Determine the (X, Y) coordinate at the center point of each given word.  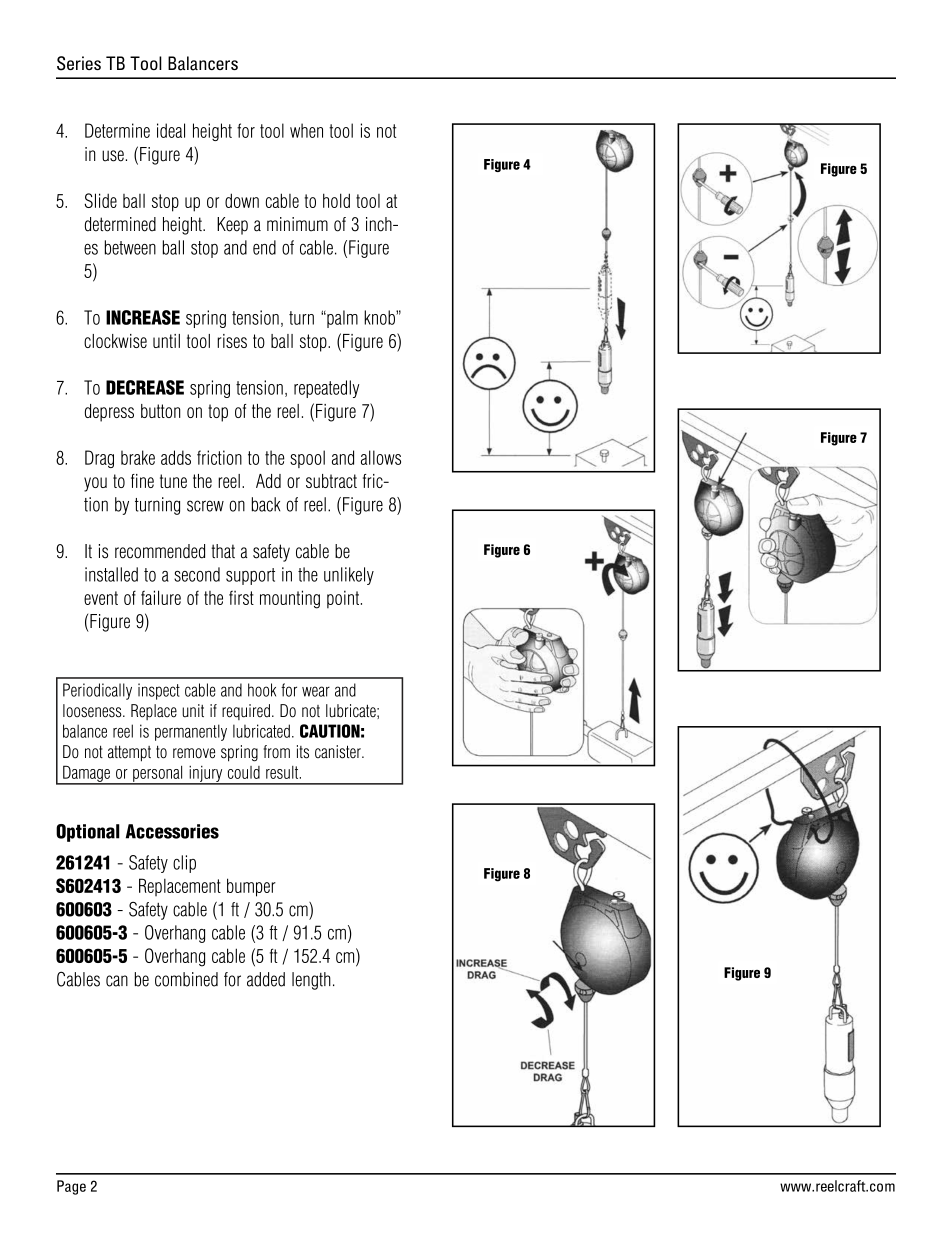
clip (184, 864)
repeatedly (326, 389)
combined (186, 979)
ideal (171, 130)
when (306, 130)
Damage (86, 774)
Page (71, 1187)
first (241, 598)
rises (232, 341)
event (101, 598)
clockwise (115, 341)
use (113, 156)
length (311, 981)
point (343, 599)
